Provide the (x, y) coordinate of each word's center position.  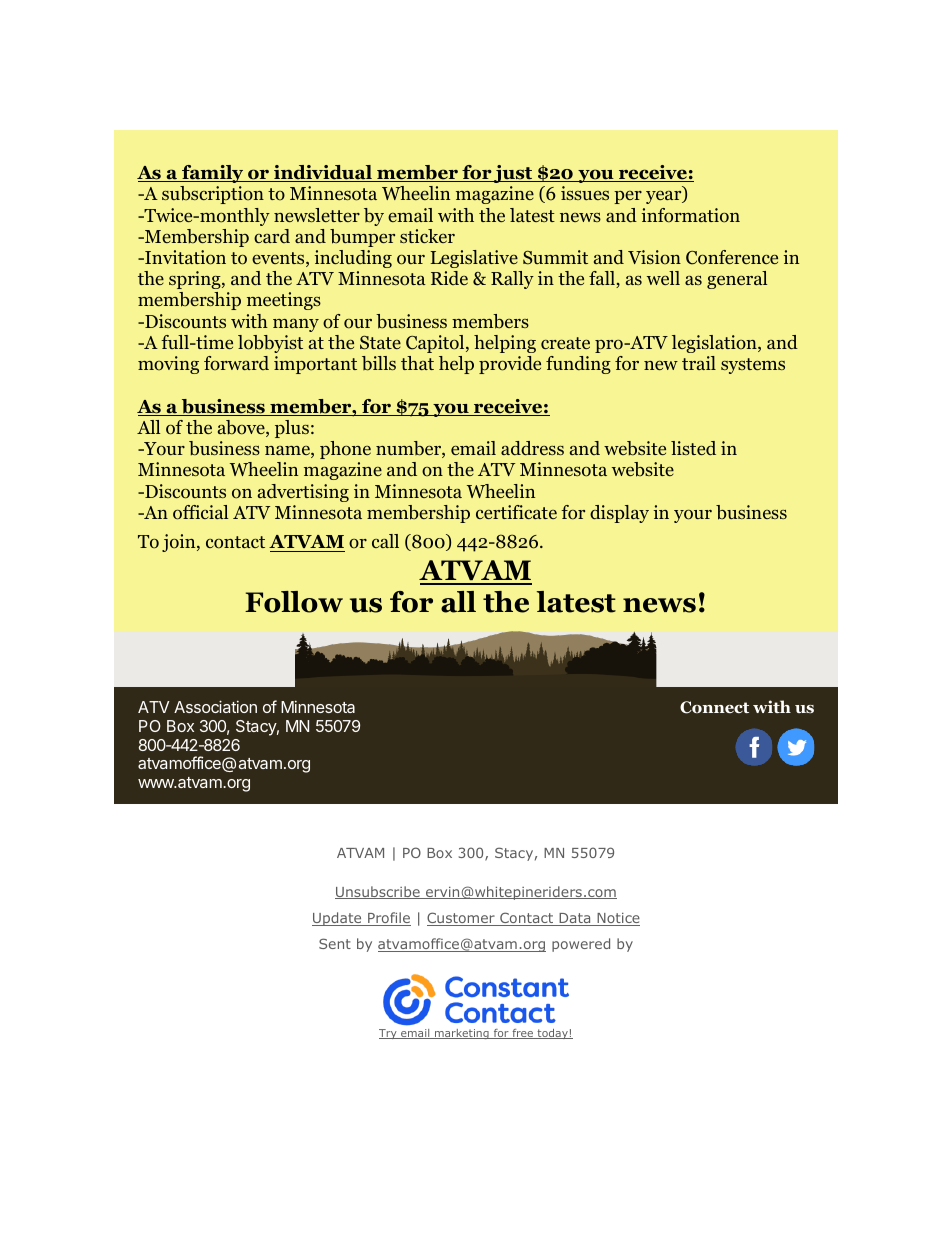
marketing (462, 1034)
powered (581, 945)
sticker (427, 236)
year (665, 197)
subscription (213, 195)
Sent (335, 943)
